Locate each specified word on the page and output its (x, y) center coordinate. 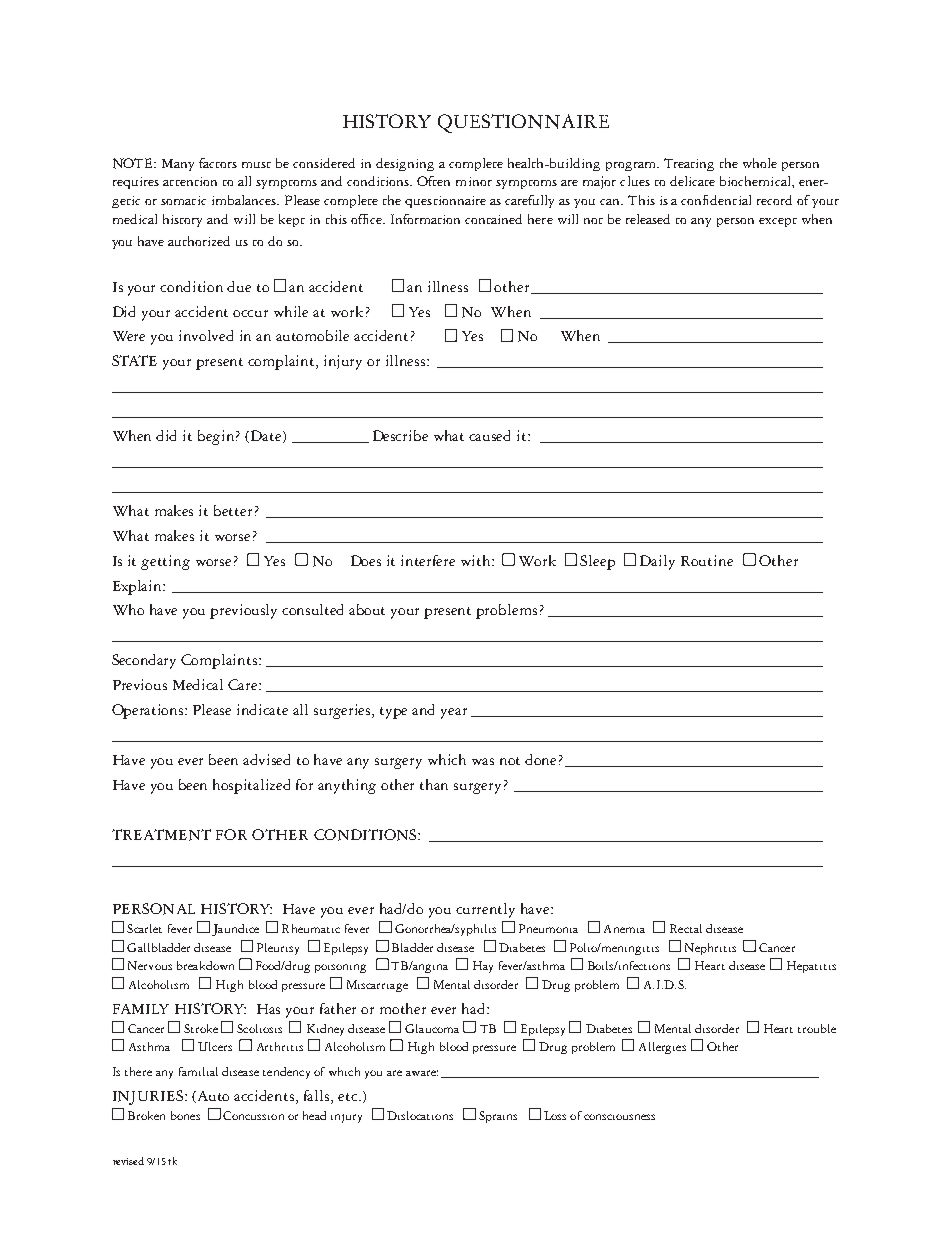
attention (190, 181)
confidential (716, 200)
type (393, 713)
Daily (657, 562)
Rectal (686, 928)
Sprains (498, 1117)
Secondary (144, 661)
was (483, 761)
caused (489, 435)
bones (185, 1115)
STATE (134, 360)
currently (485, 910)
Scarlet (144, 928)
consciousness (619, 1117)
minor (474, 181)
